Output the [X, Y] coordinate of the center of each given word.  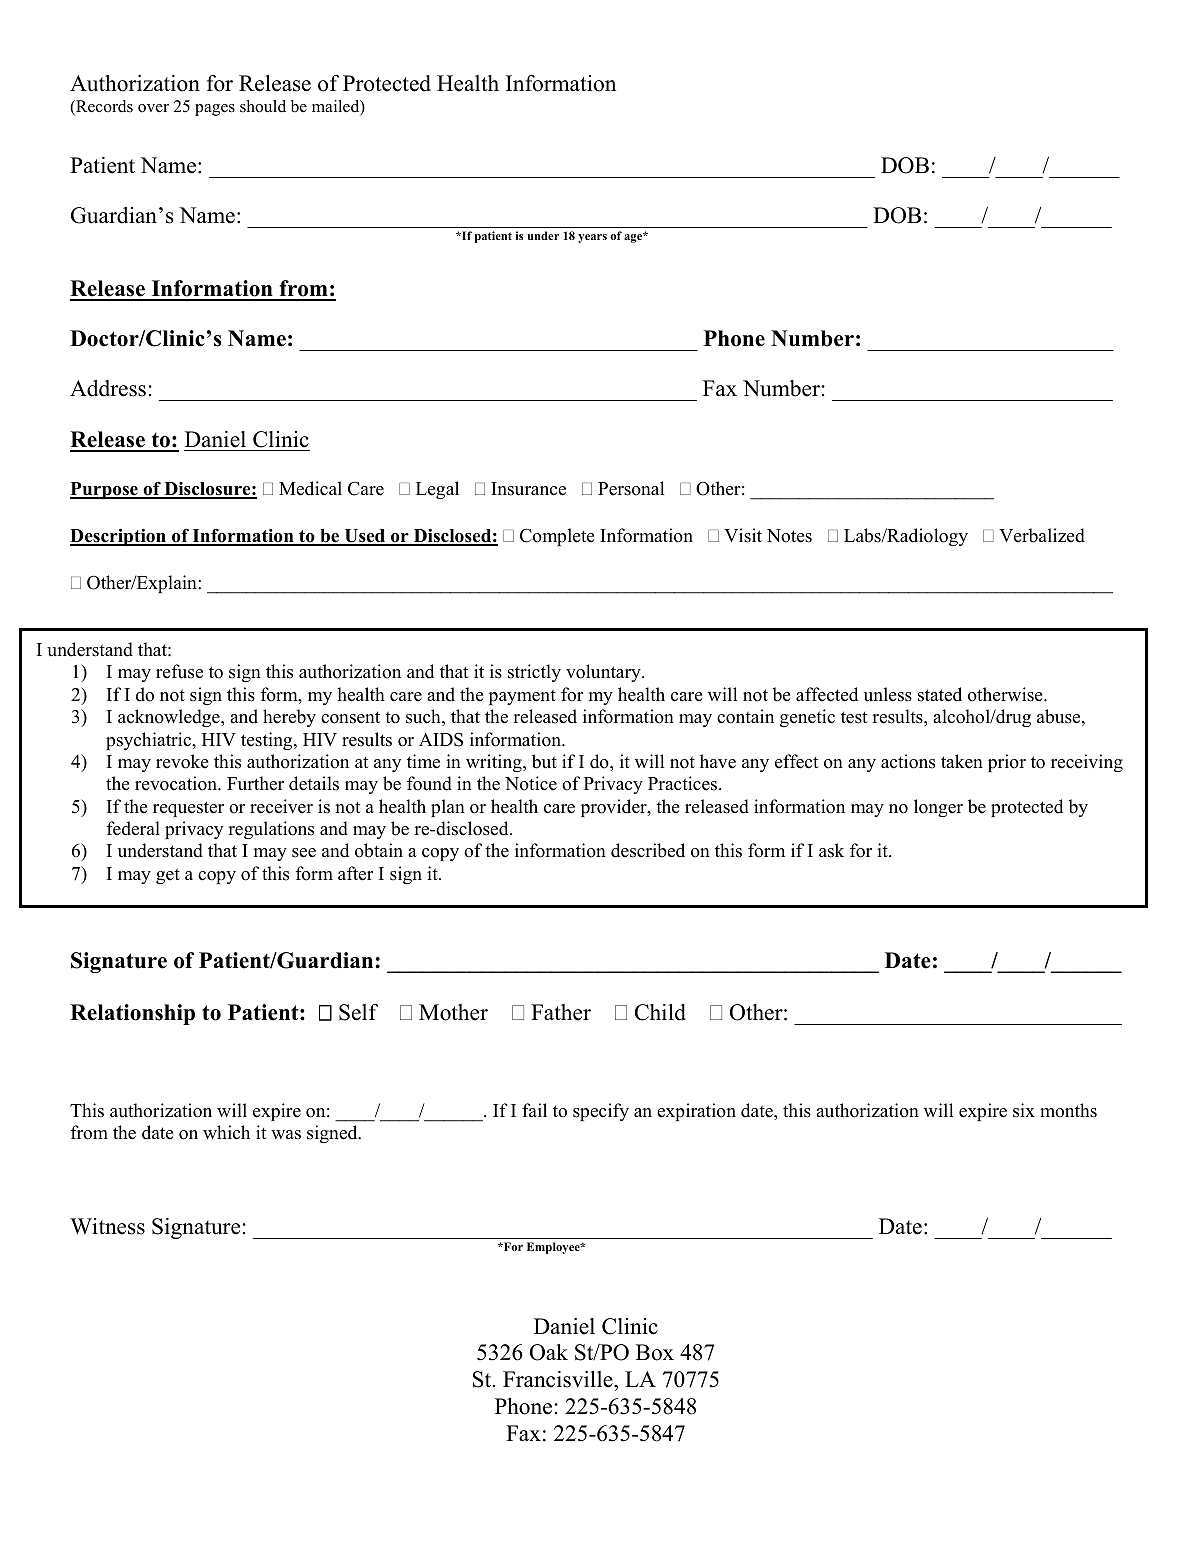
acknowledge [170, 718]
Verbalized [1042, 535]
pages [215, 110]
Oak [549, 1352]
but [544, 761]
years [592, 238]
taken [962, 761]
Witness [107, 1226]
